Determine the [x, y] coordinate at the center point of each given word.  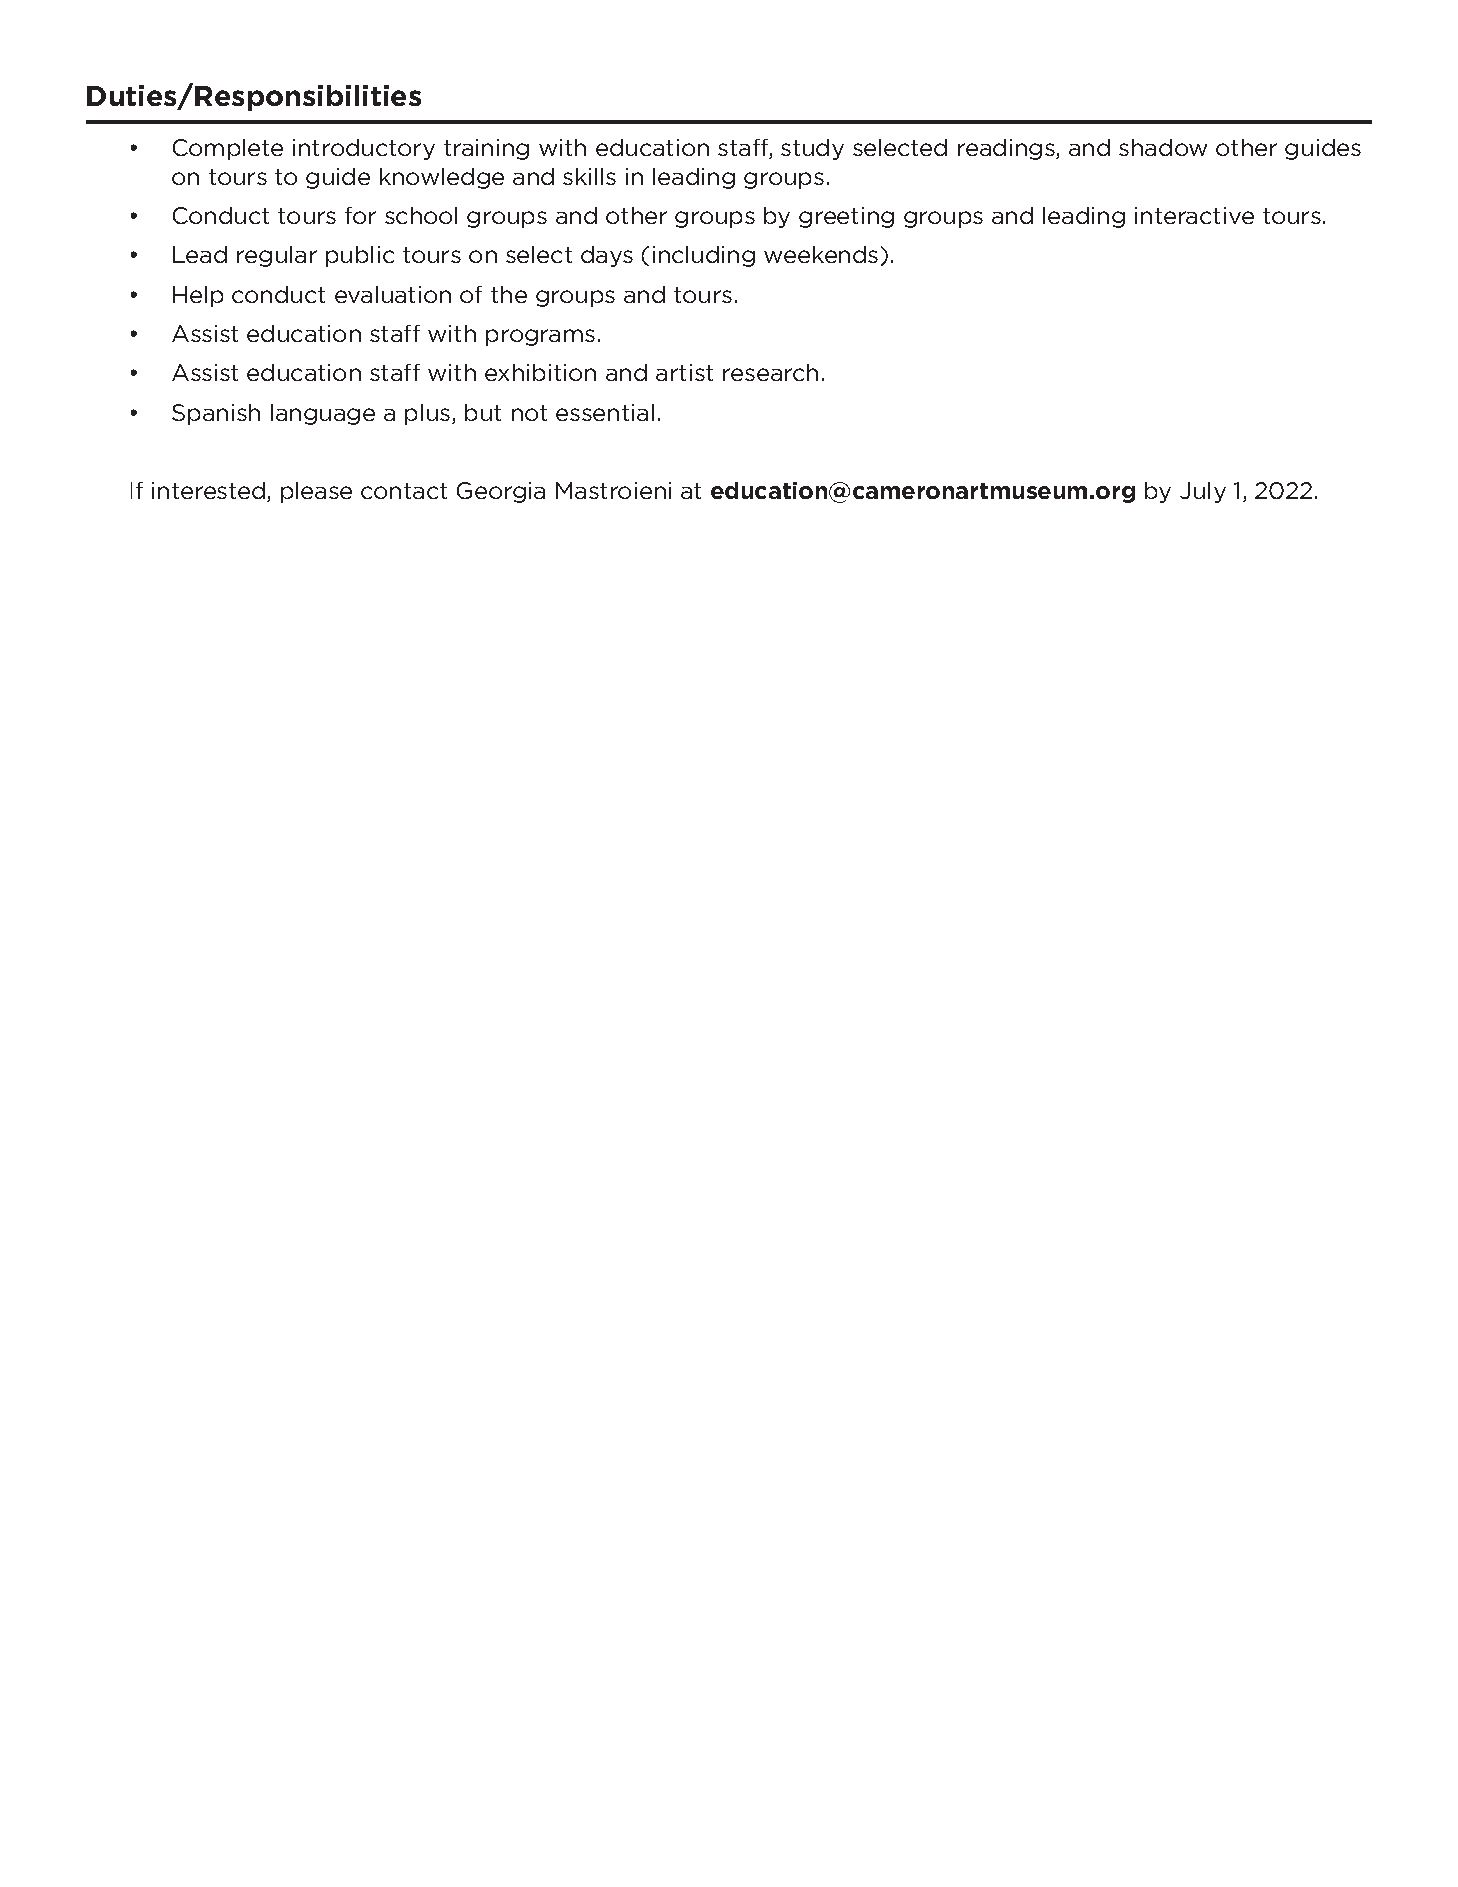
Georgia [501, 492]
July [1203, 492]
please [316, 492]
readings [1007, 149]
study [812, 149]
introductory [364, 149]
